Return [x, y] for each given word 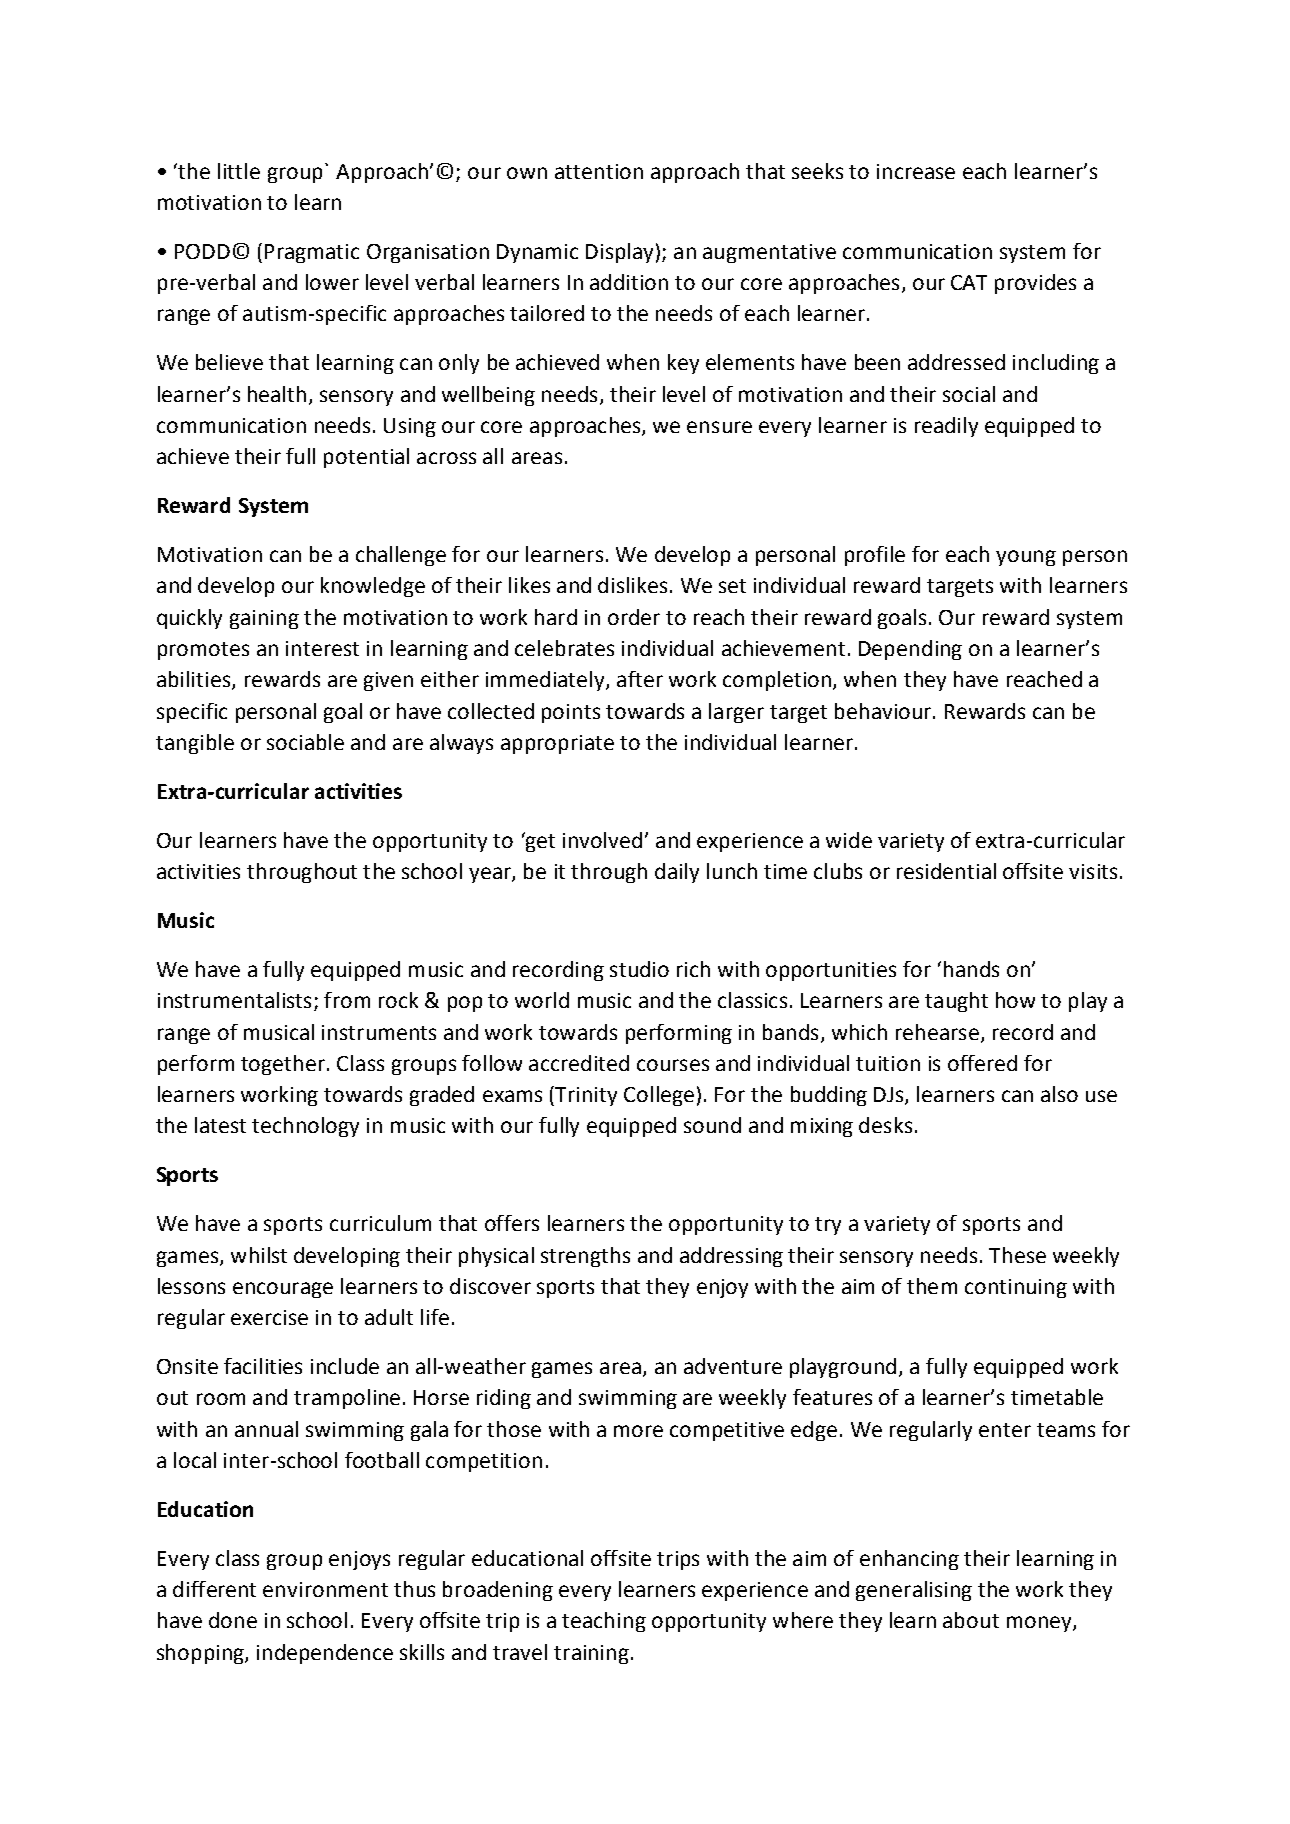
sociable [305, 742]
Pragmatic [312, 253]
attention [599, 171]
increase [916, 171]
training [591, 1654]
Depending [910, 650]
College [659, 1096]
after [640, 679]
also [1059, 1094]
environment [325, 1589]
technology [305, 1127]
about [971, 1620]
